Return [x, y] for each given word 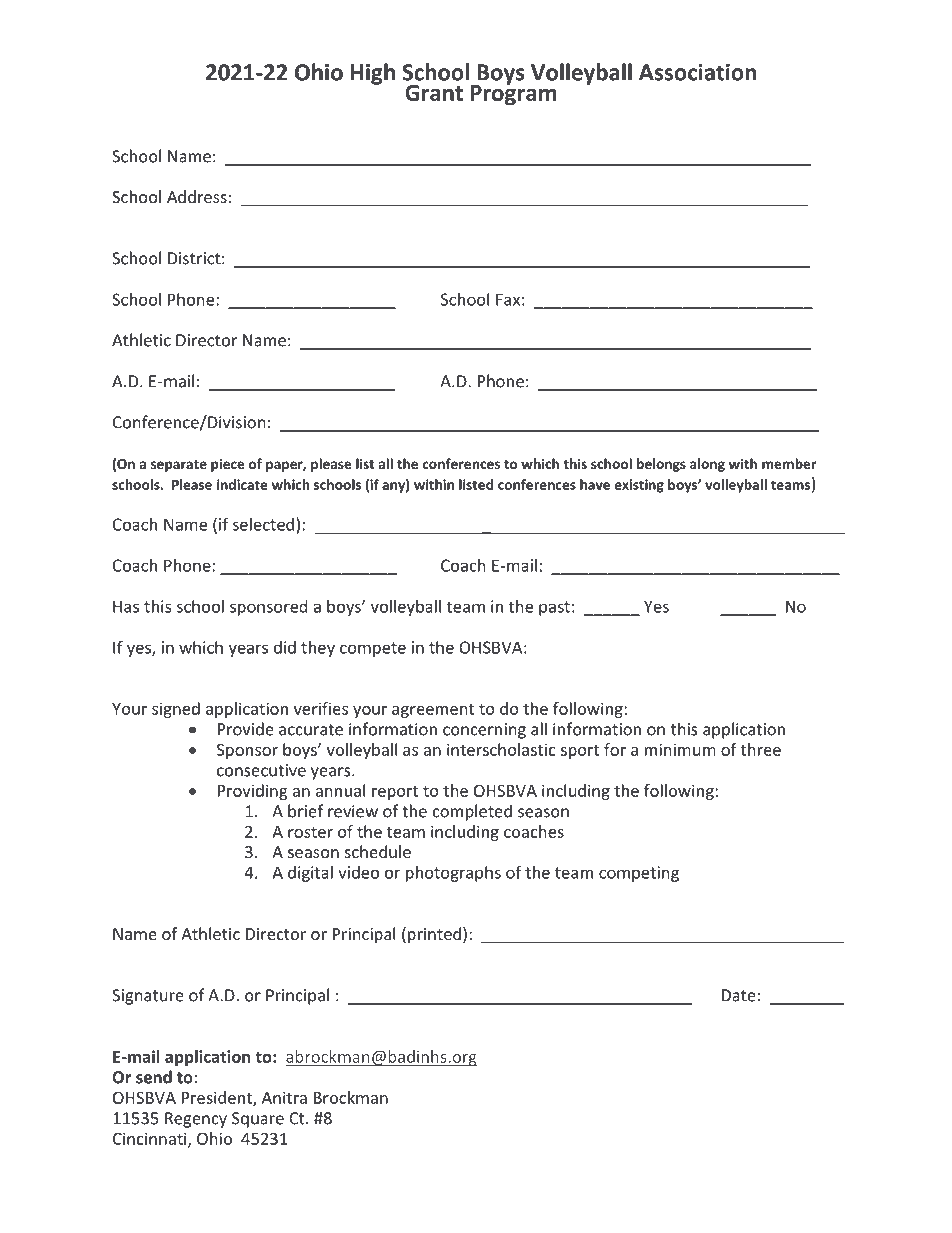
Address [197, 196]
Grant [434, 93]
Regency [196, 1120]
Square [258, 1120]
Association [697, 72]
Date [739, 995]
